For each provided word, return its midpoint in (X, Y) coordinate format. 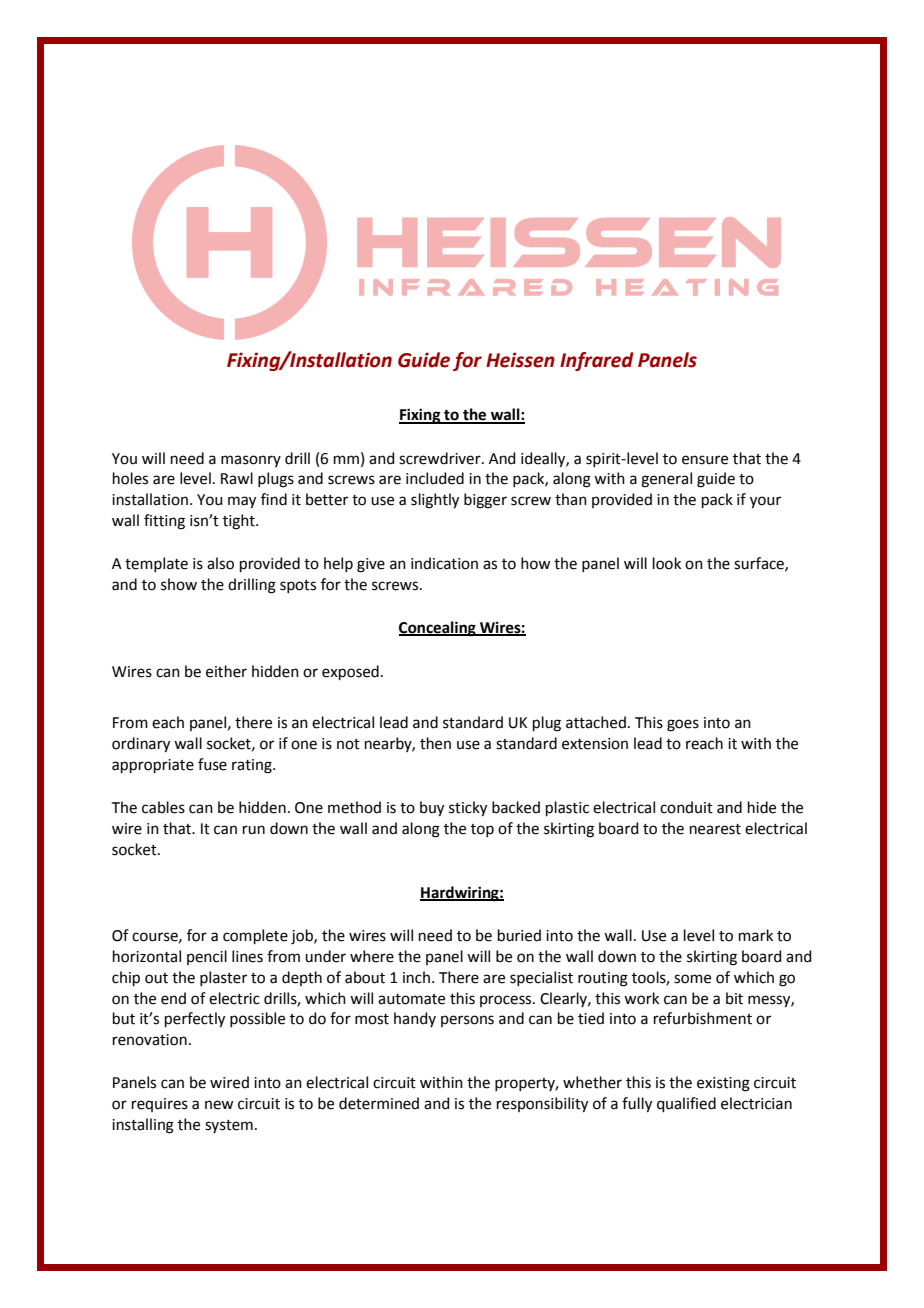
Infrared (597, 361)
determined (379, 1103)
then (435, 743)
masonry (251, 461)
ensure (705, 460)
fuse (212, 764)
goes (683, 725)
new (219, 1105)
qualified (686, 1104)
